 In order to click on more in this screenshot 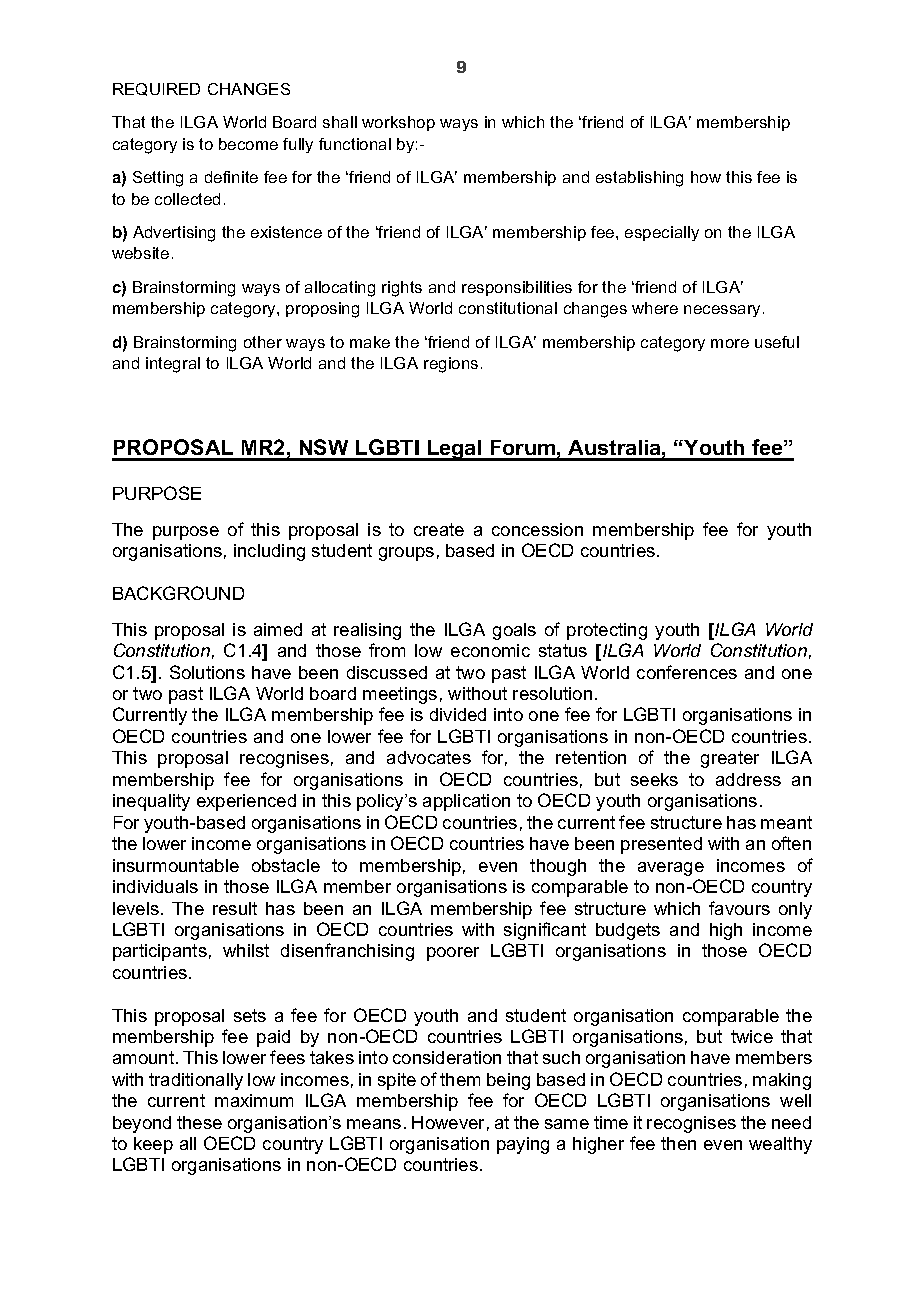, I will do `click(730, 343)`.
